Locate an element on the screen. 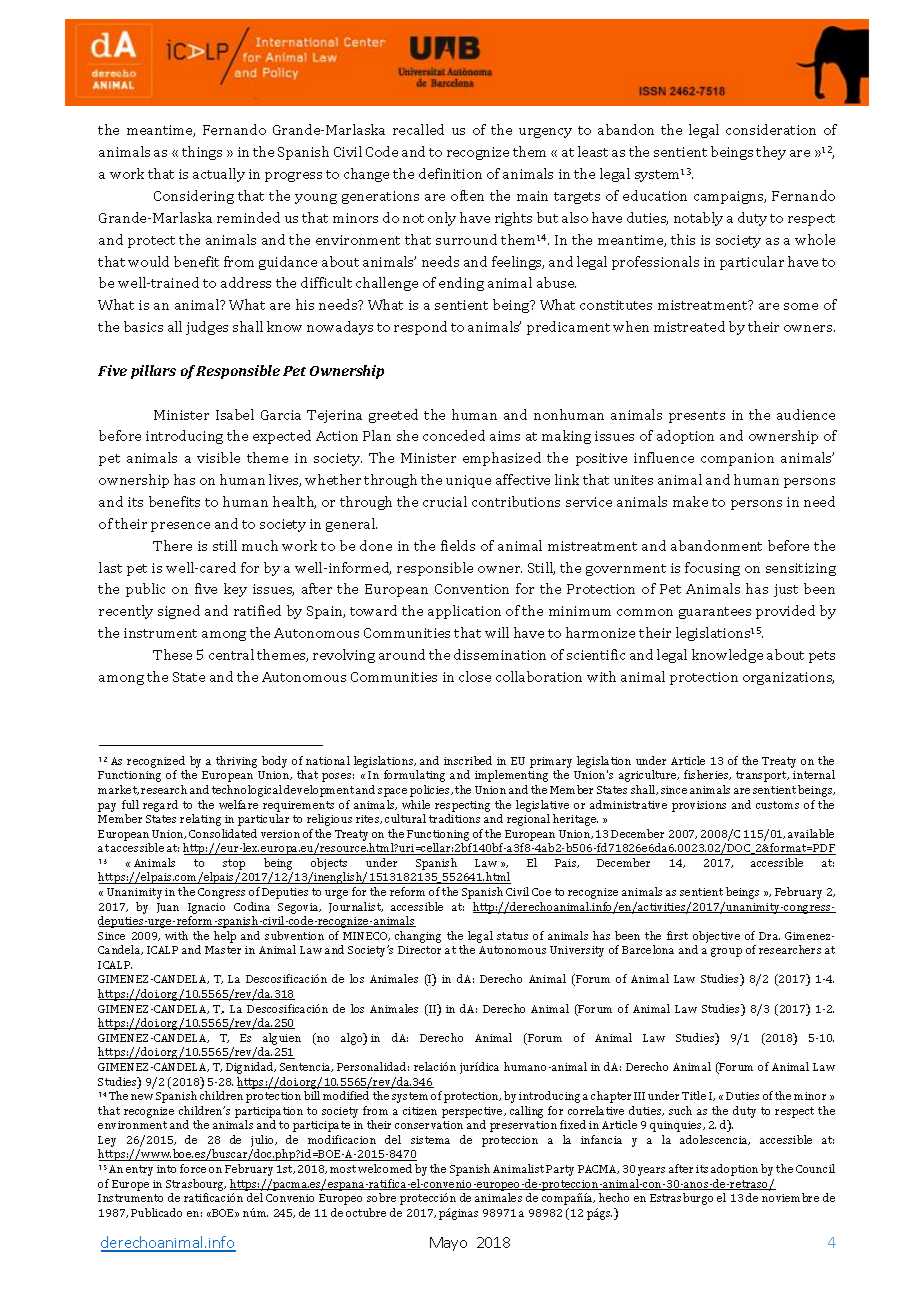 The image size is (924, 1308). they is located at coordinates (771, 153).
